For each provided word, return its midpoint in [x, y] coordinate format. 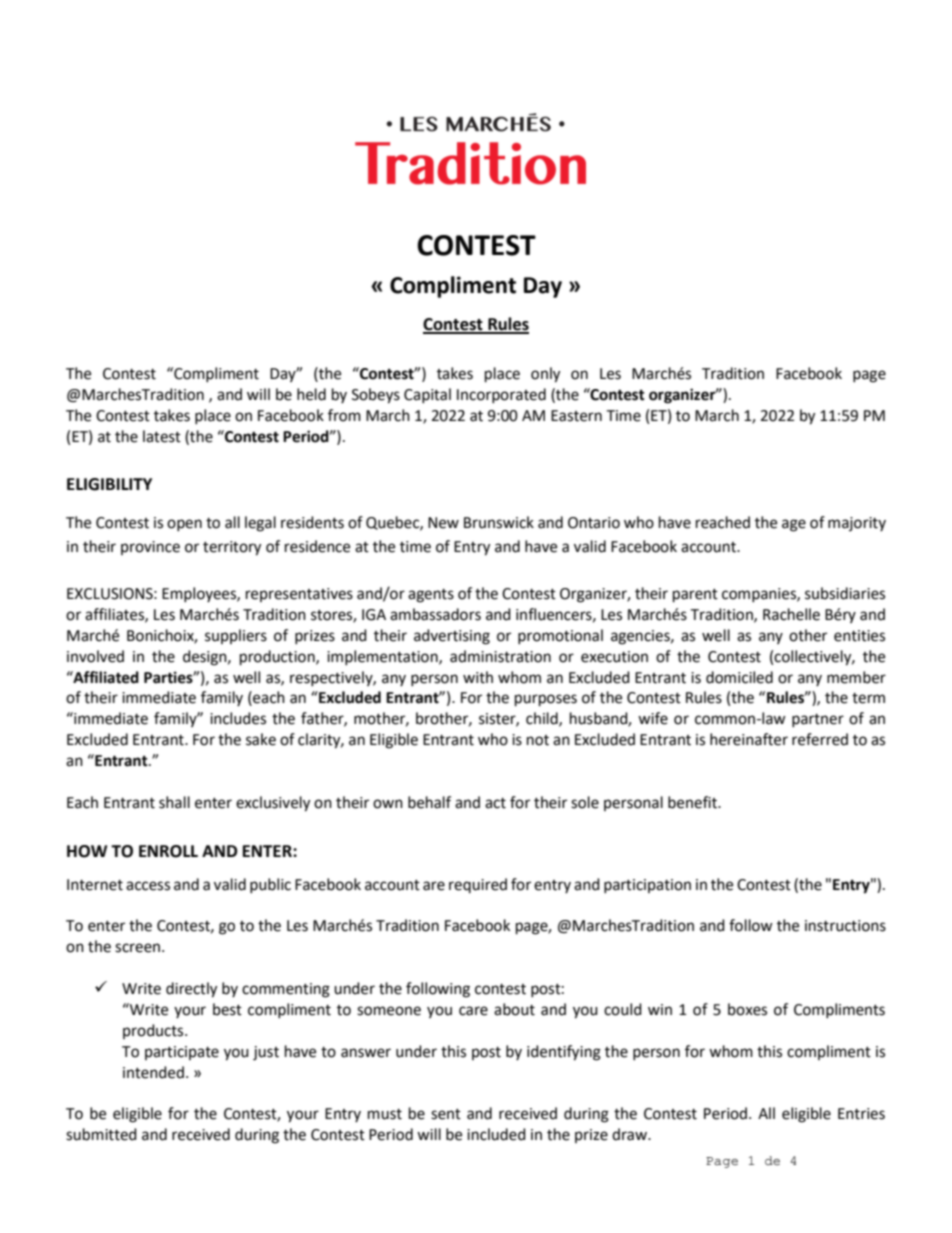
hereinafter [749, 739]
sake [261, 739]
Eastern [576, 416]
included [496, 1134]
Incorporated [501, 395]
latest [162, 436]
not [538, 740]
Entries [861, 1114]
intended [153, 1072]
